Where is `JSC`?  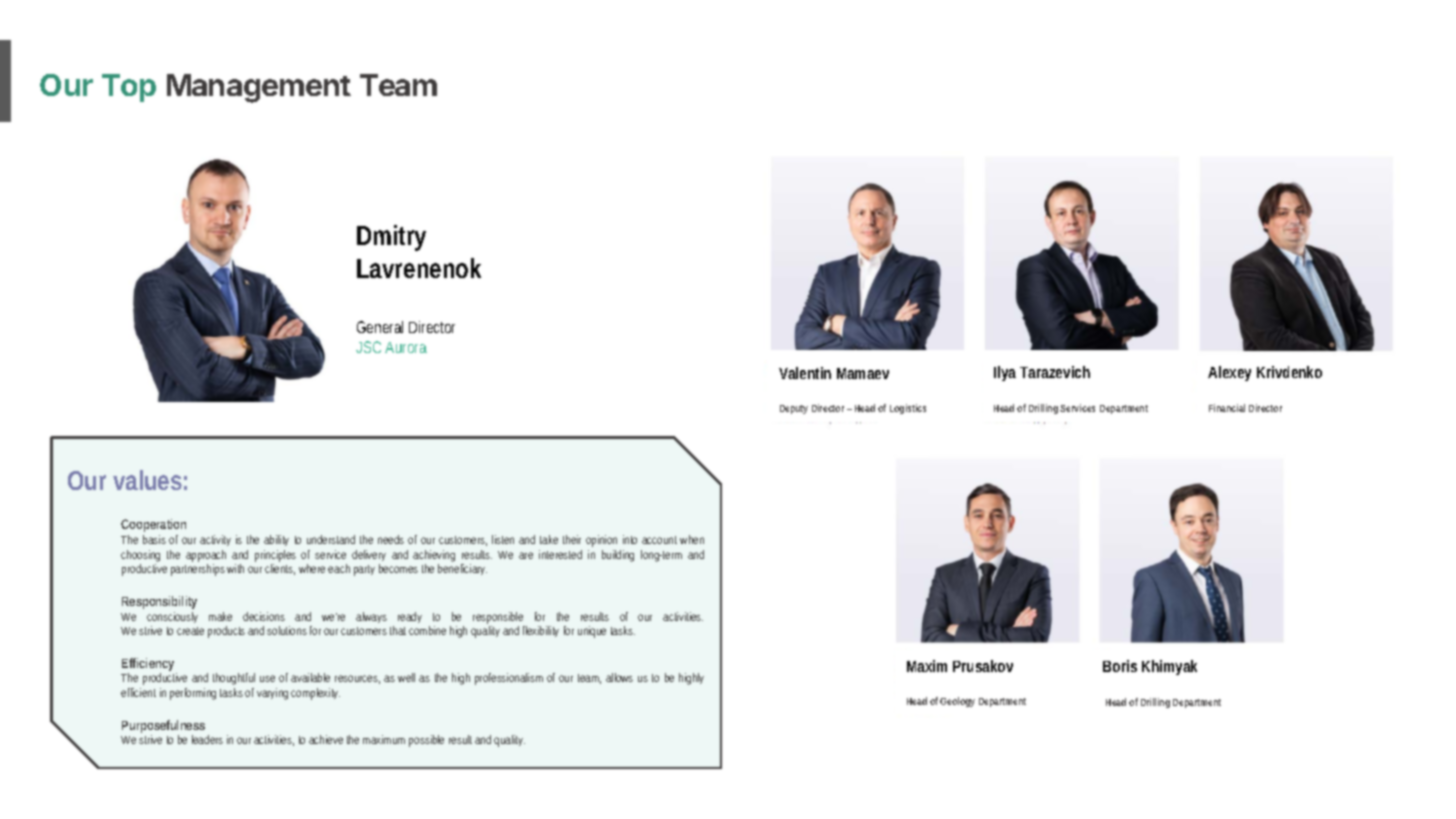 JSC is located at coordinates (368, 347).
